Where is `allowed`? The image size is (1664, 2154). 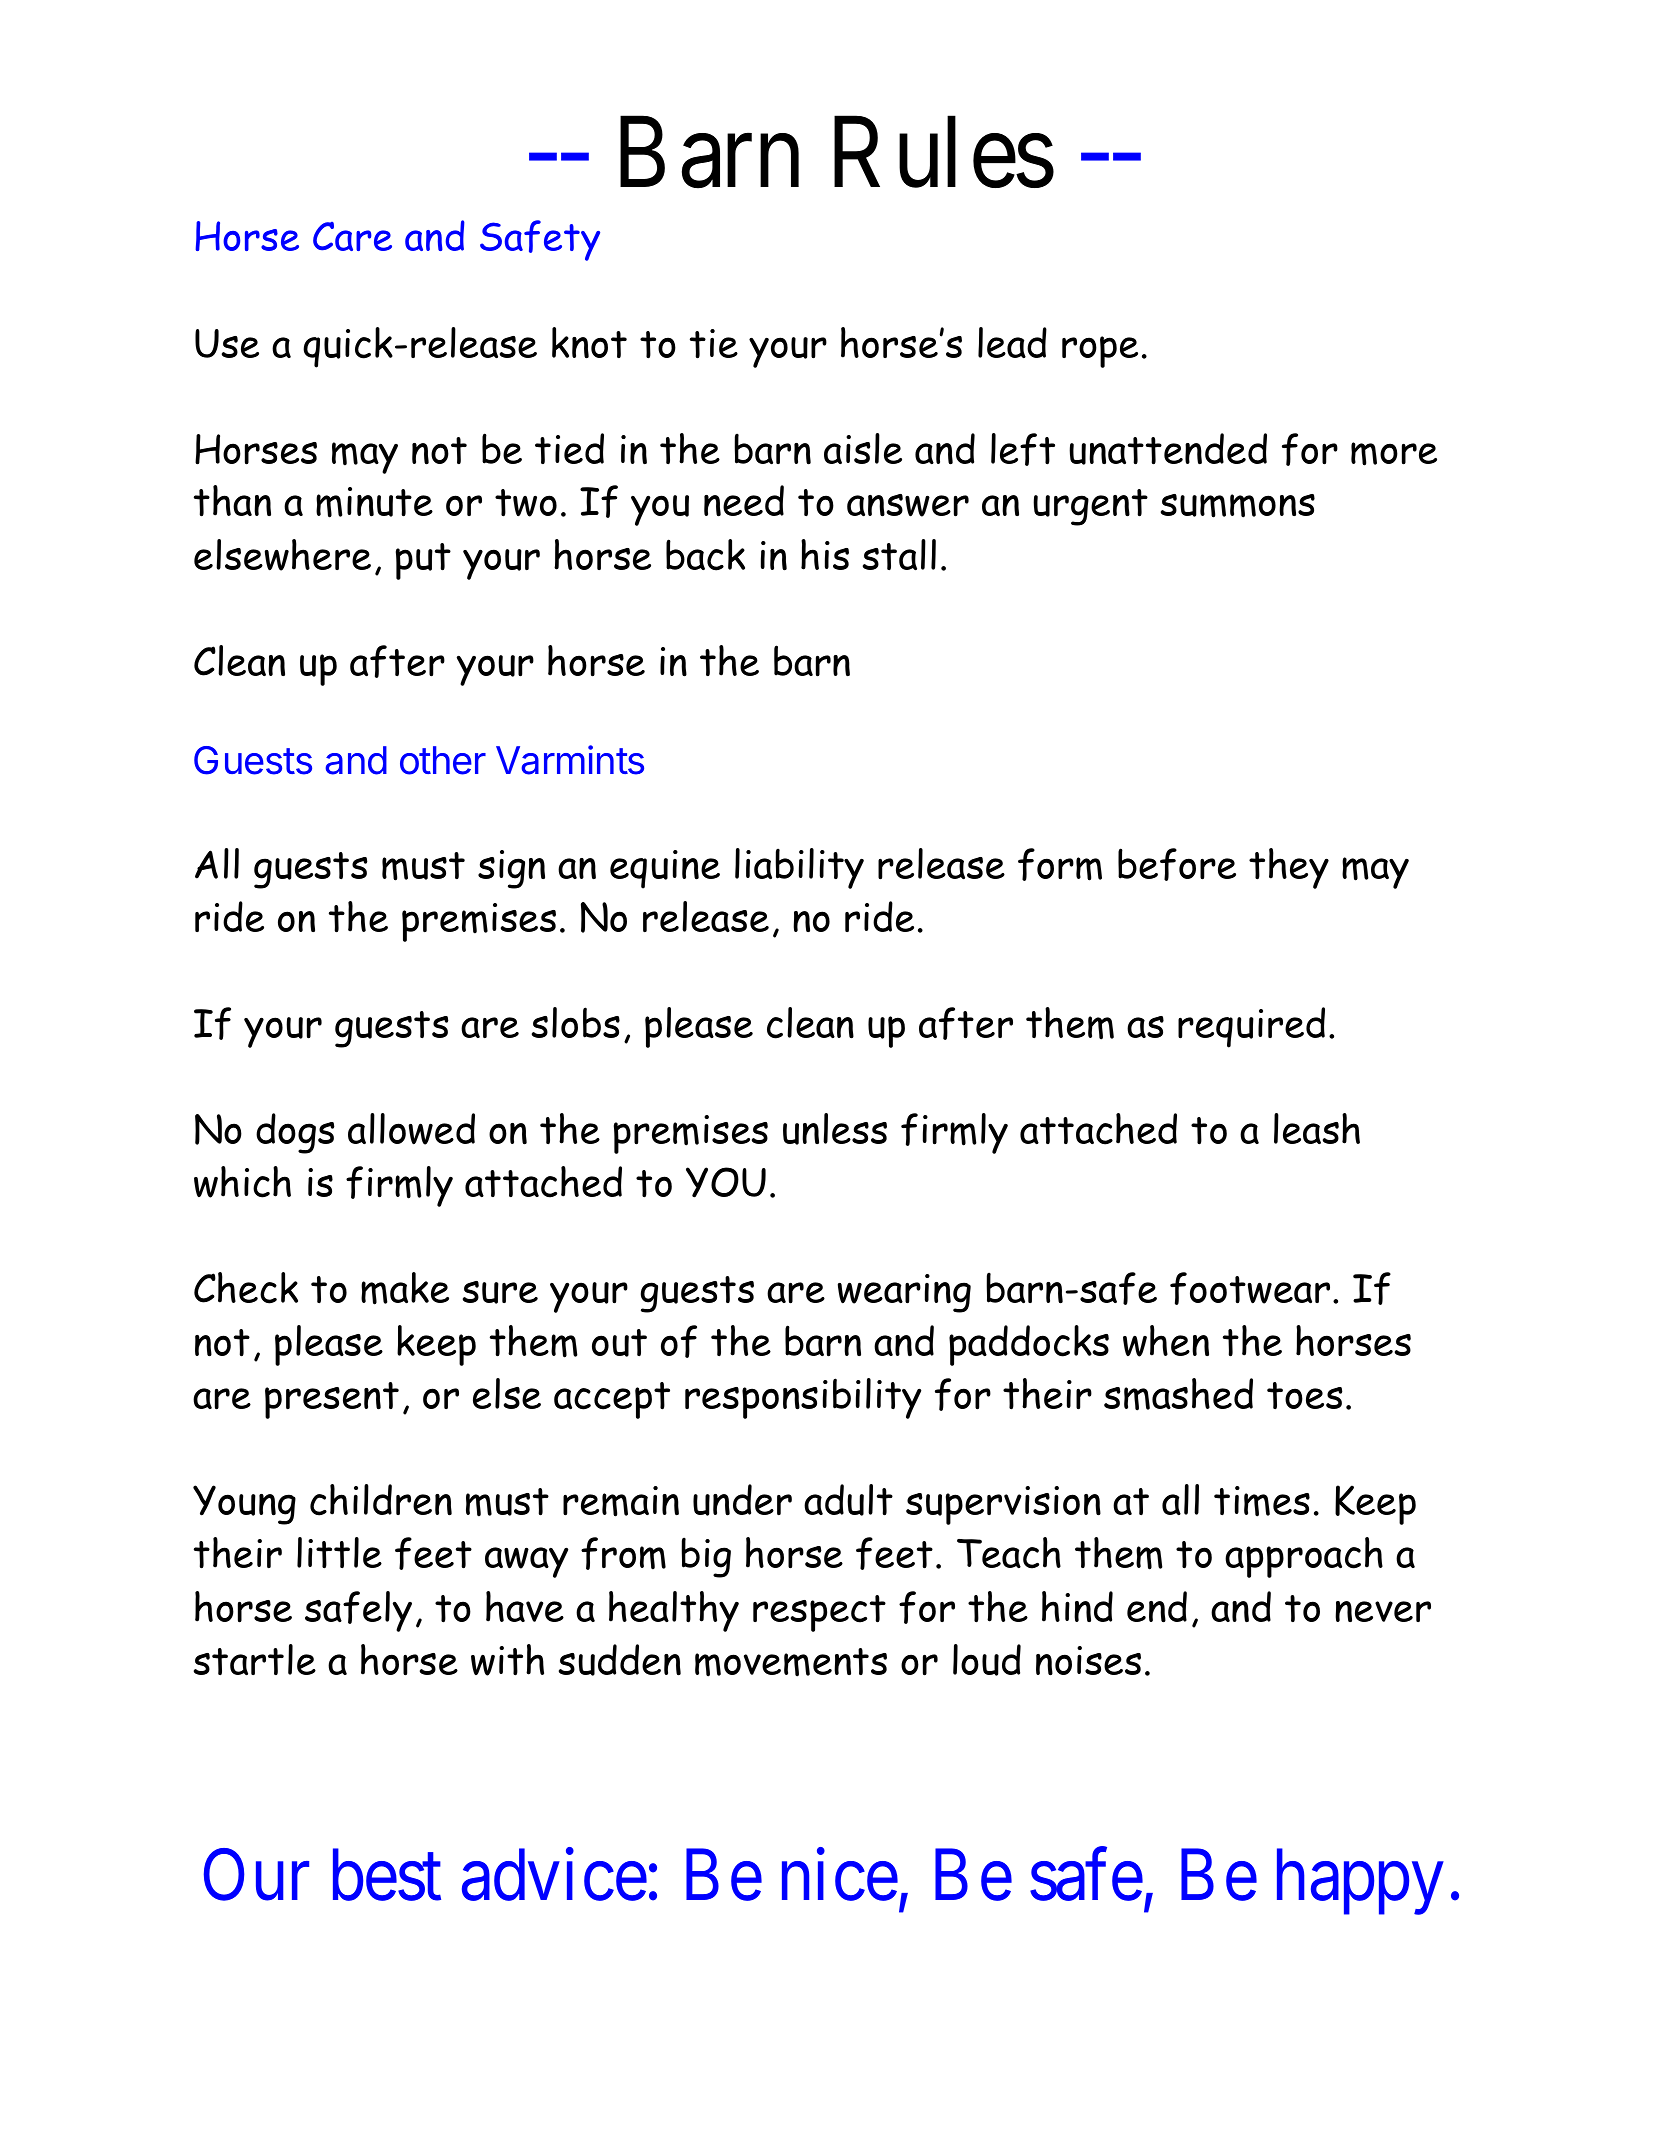 allowed is located at coordinates (411, 1129).
